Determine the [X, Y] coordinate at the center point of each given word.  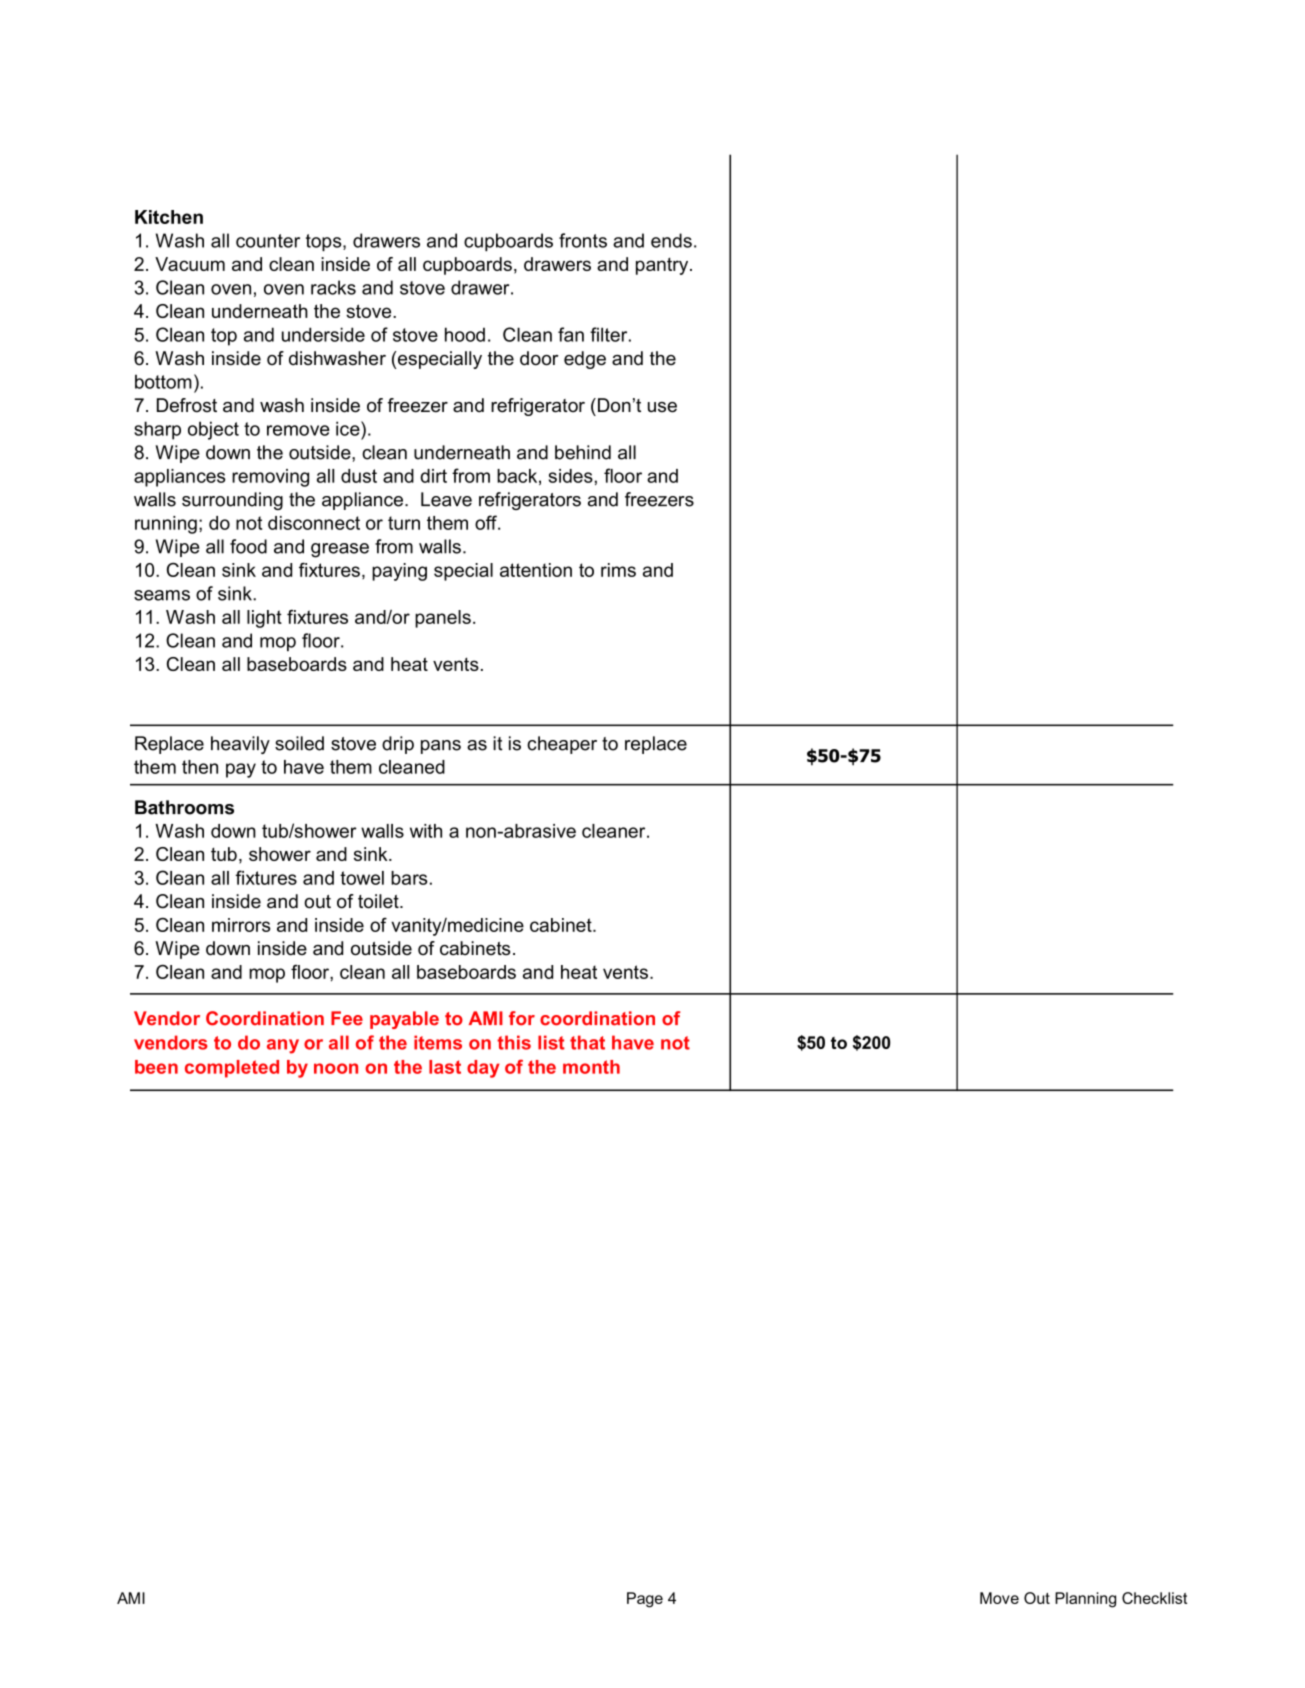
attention [536, 570]
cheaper [562, 745]
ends [671, 240]
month [591, 1067]
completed [232, 1069]
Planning [1085, 1600]
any [283, 1046]
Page [645, 1600]
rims [618, 570]
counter [268, 241]
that [587, 1042]
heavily [240, 745]
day [483, 1069]
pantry [663, 266]
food [248, 546]
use [662, 407]
